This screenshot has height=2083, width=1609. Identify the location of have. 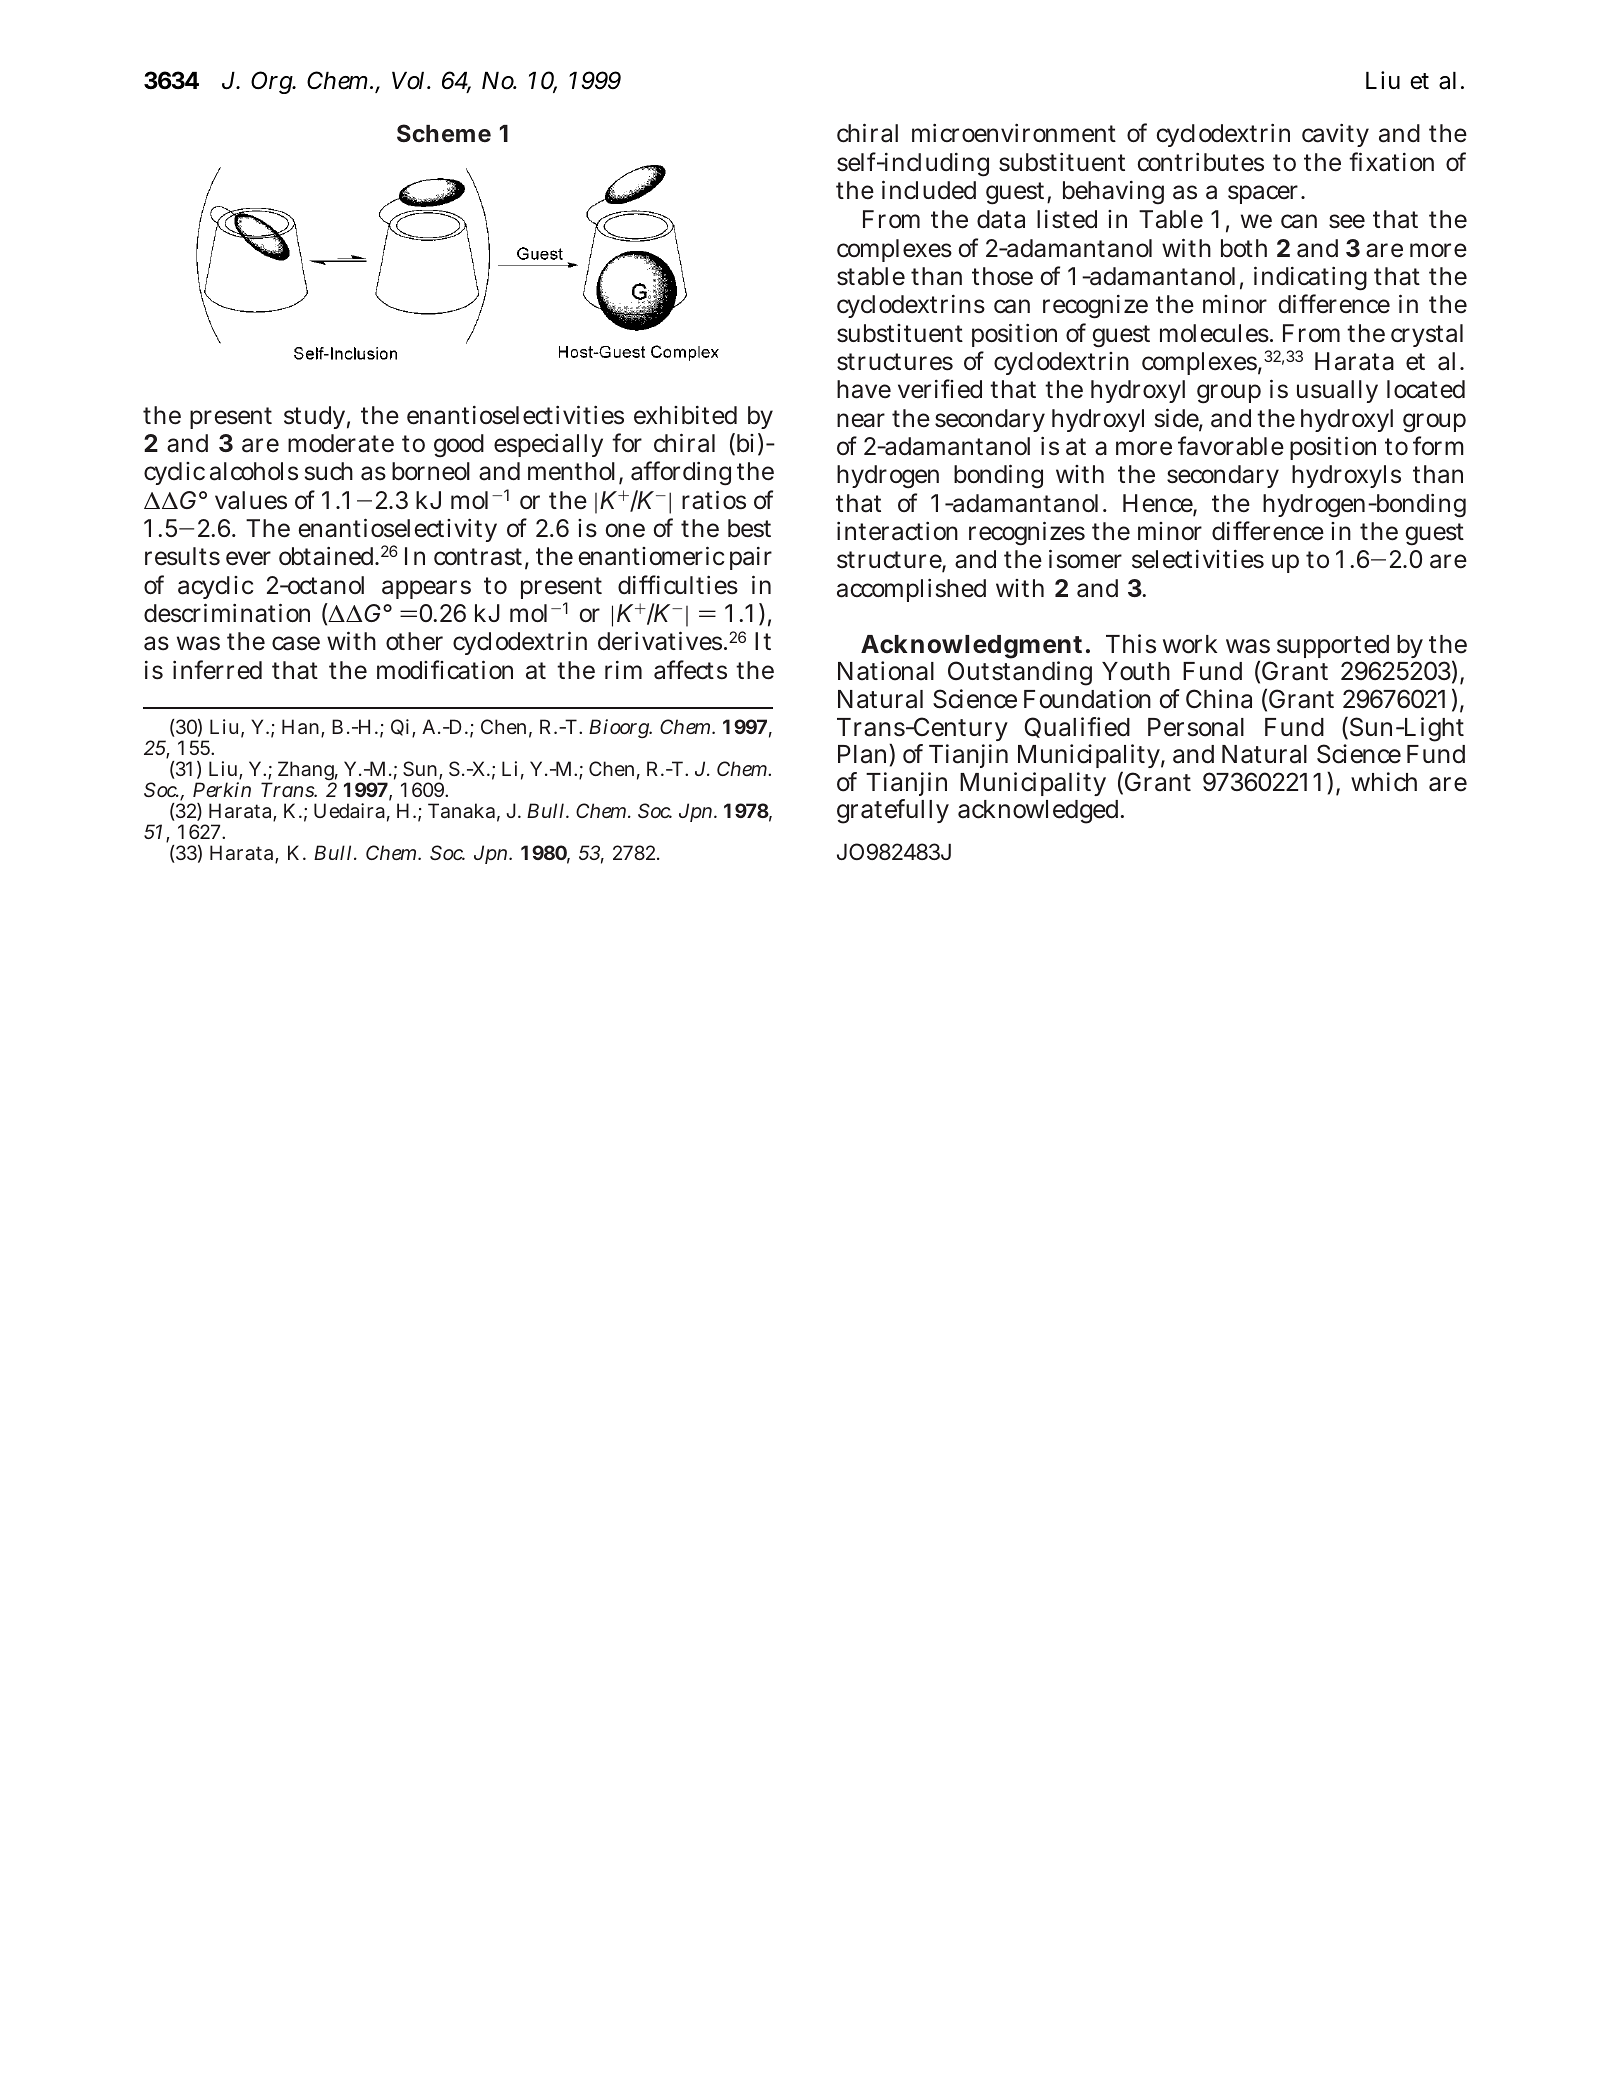
(864, 389).
